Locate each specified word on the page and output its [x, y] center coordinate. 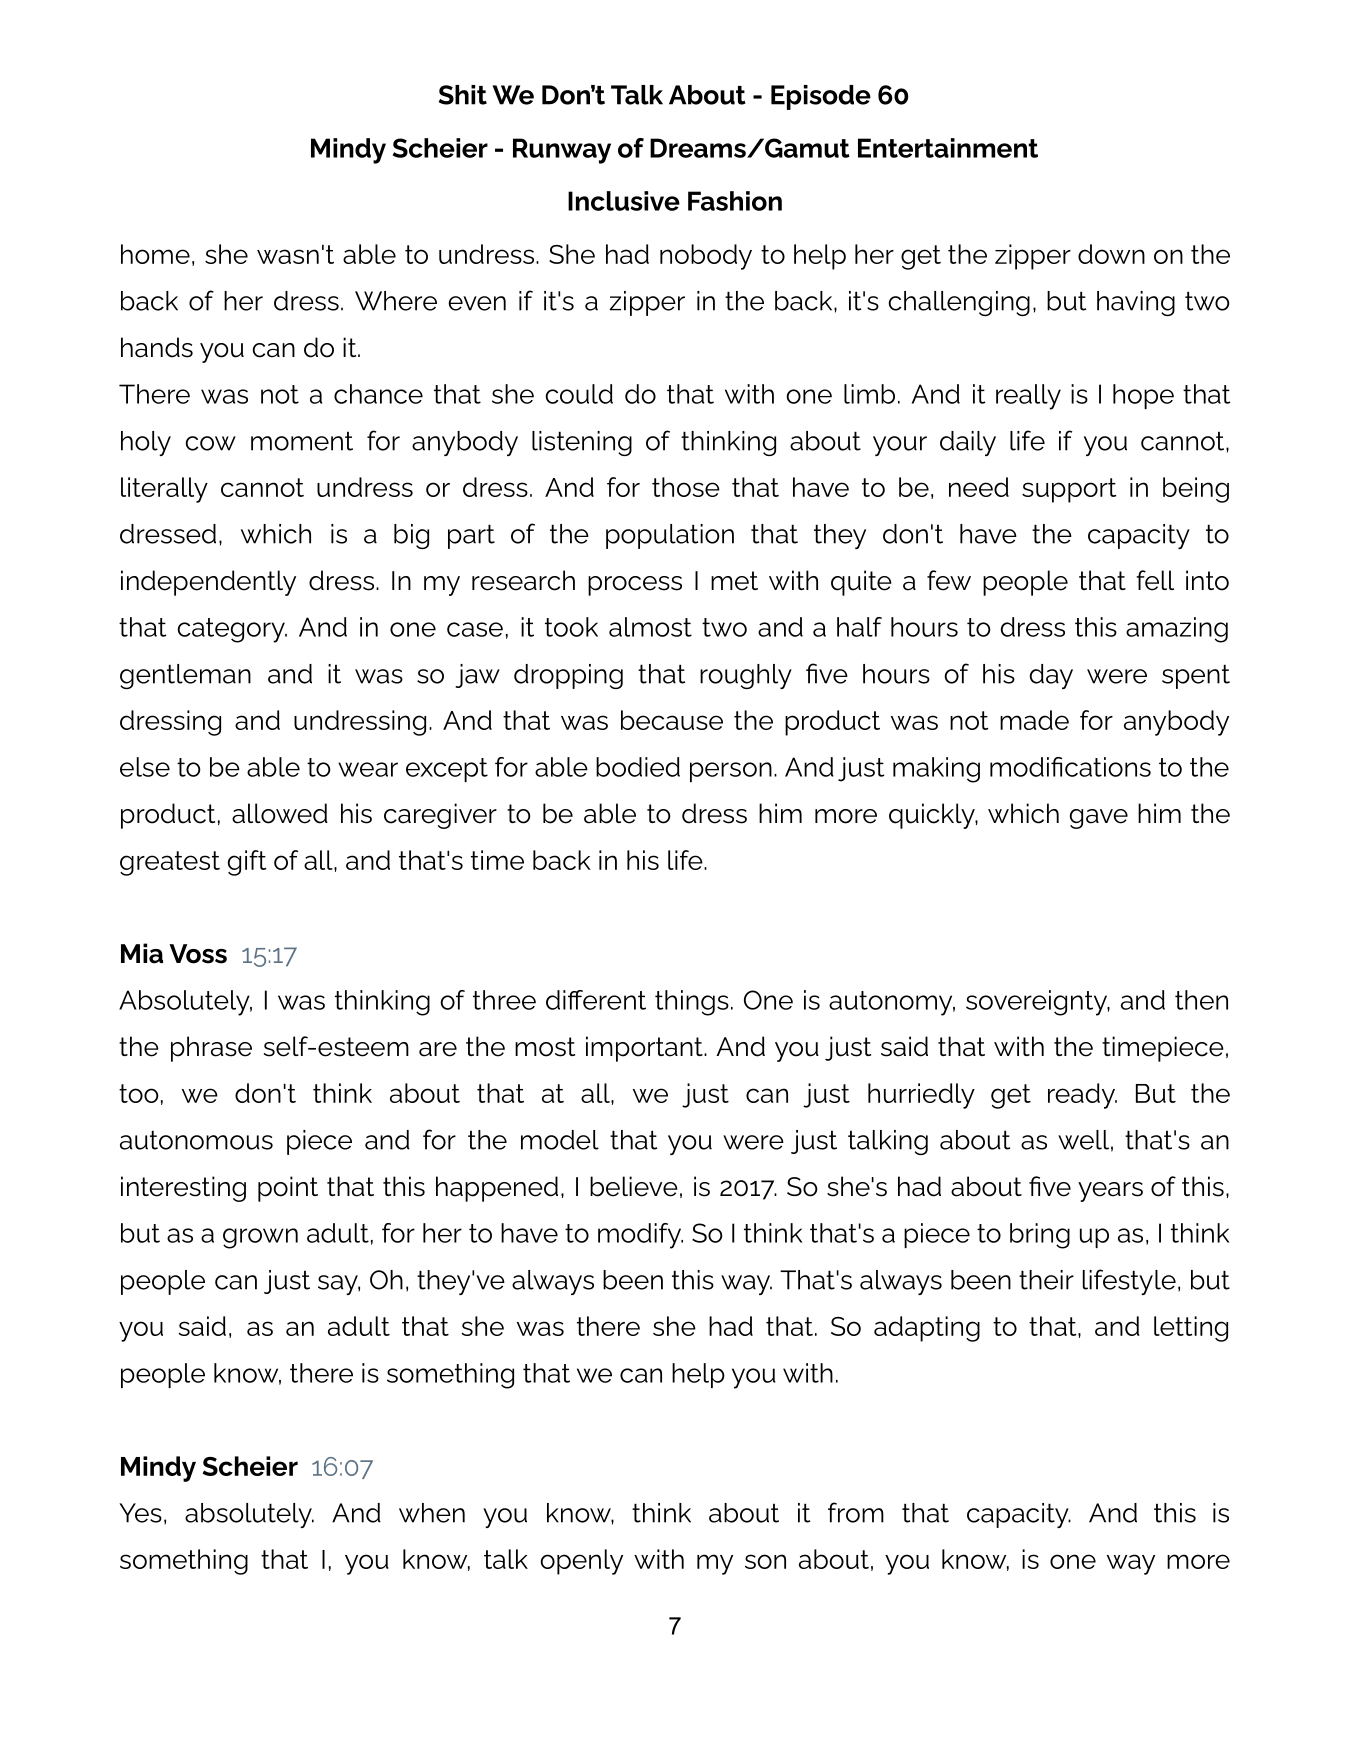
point [288, 1189]
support [1069, 490]
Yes [140, 1513]
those [686, 487]
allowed [280, 813]
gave [1099, 819]
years [1110, 1192]
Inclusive [624, 201]
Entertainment [948, 148]
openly [581, 1562]
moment [302, 441]
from [856, 1512]
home [155, 254]
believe [634, 1186]
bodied [638, 767]
